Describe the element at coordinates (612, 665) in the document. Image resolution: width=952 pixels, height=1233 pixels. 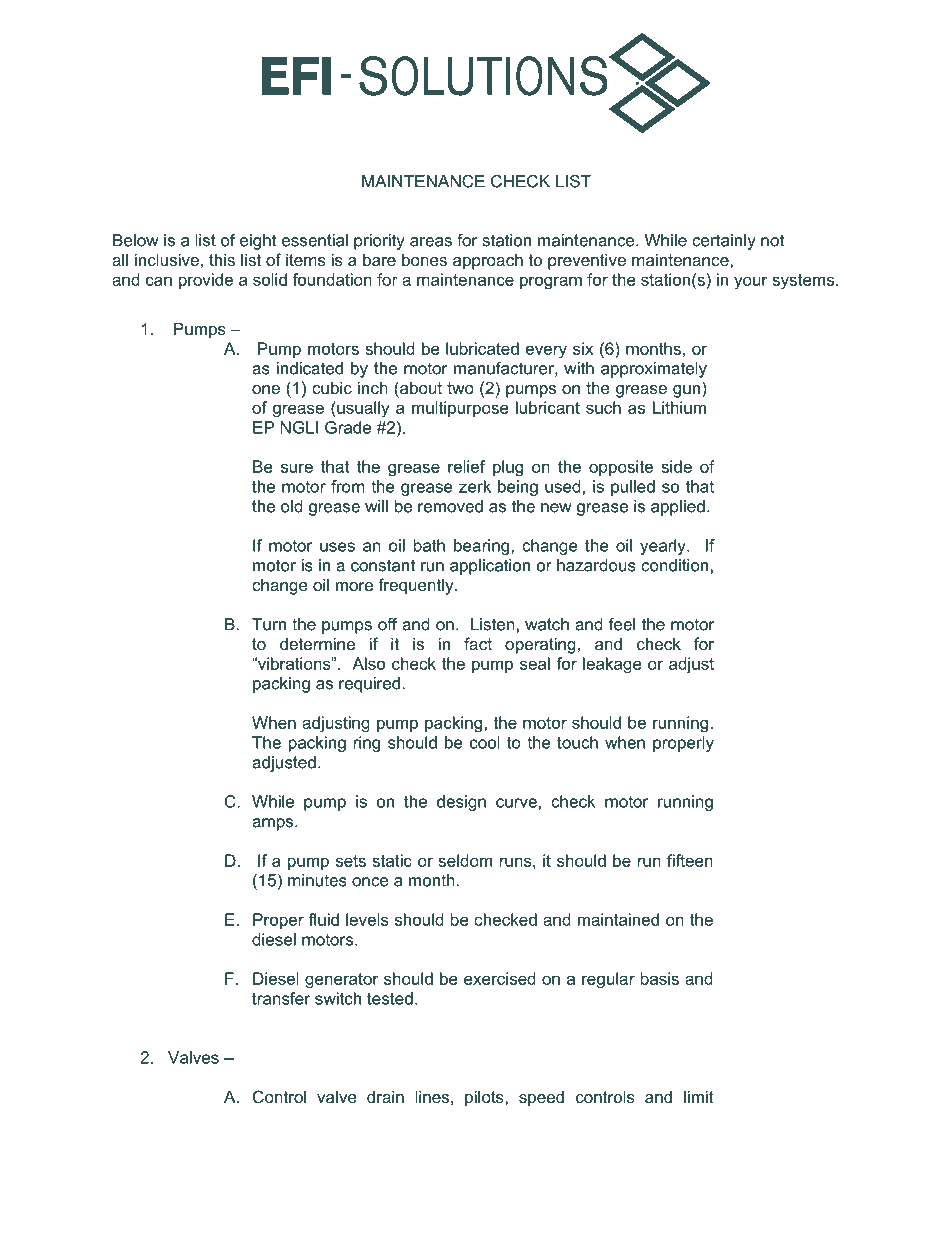
I see `leakage` at that location.
